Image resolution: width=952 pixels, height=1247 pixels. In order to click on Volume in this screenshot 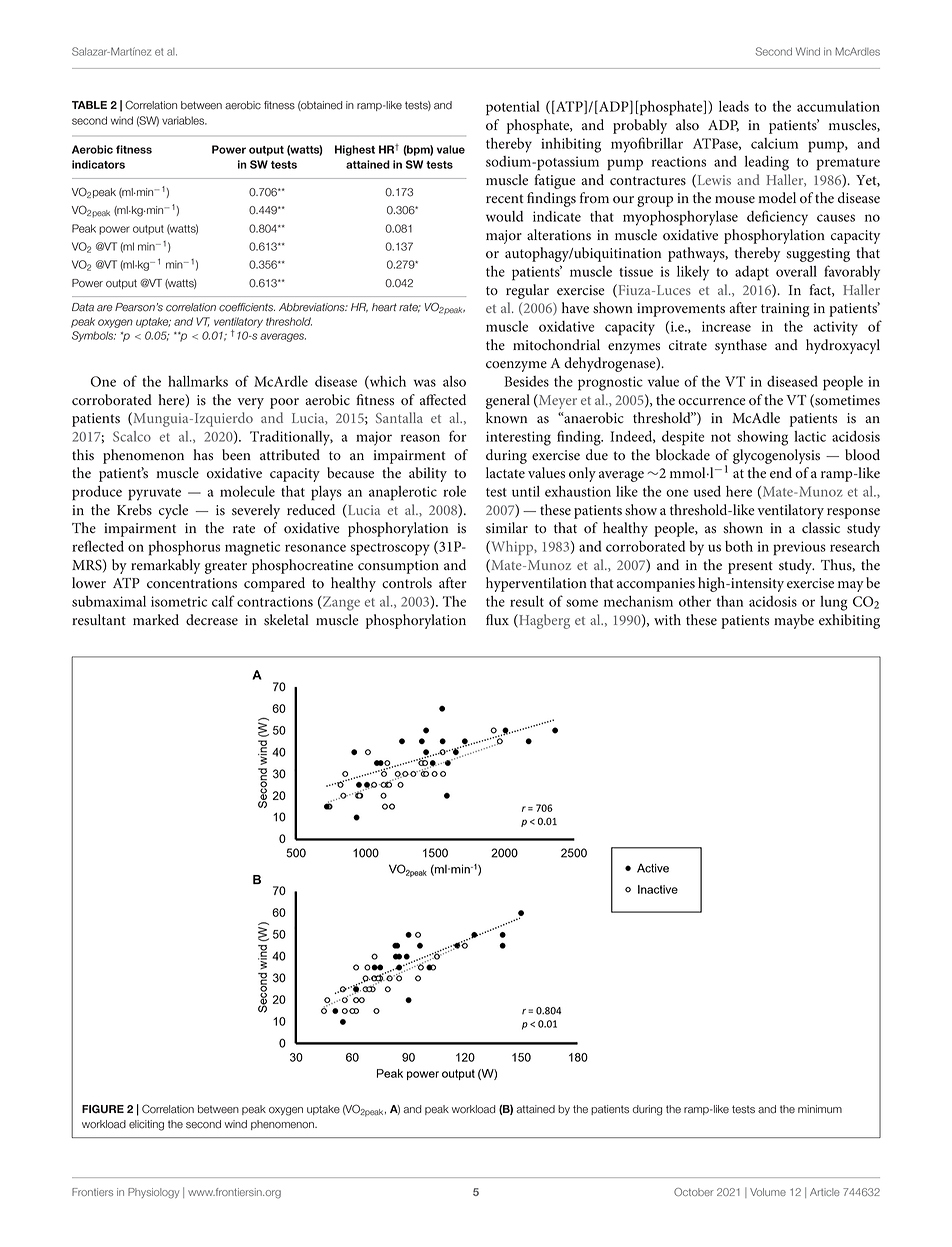, I will do `click(768, 1192)`.
